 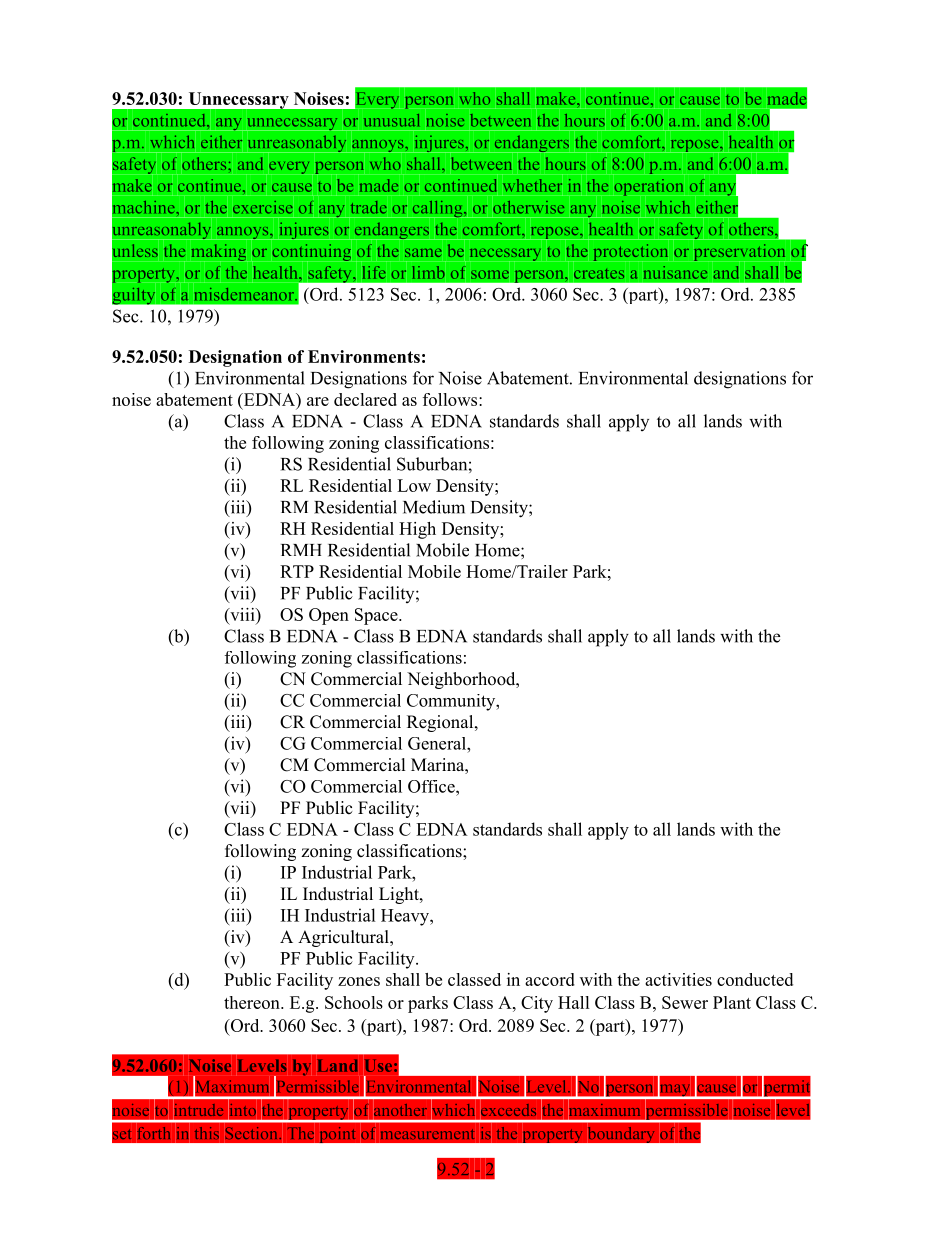 I want to click on Environments, so click(x=364, y=356).
